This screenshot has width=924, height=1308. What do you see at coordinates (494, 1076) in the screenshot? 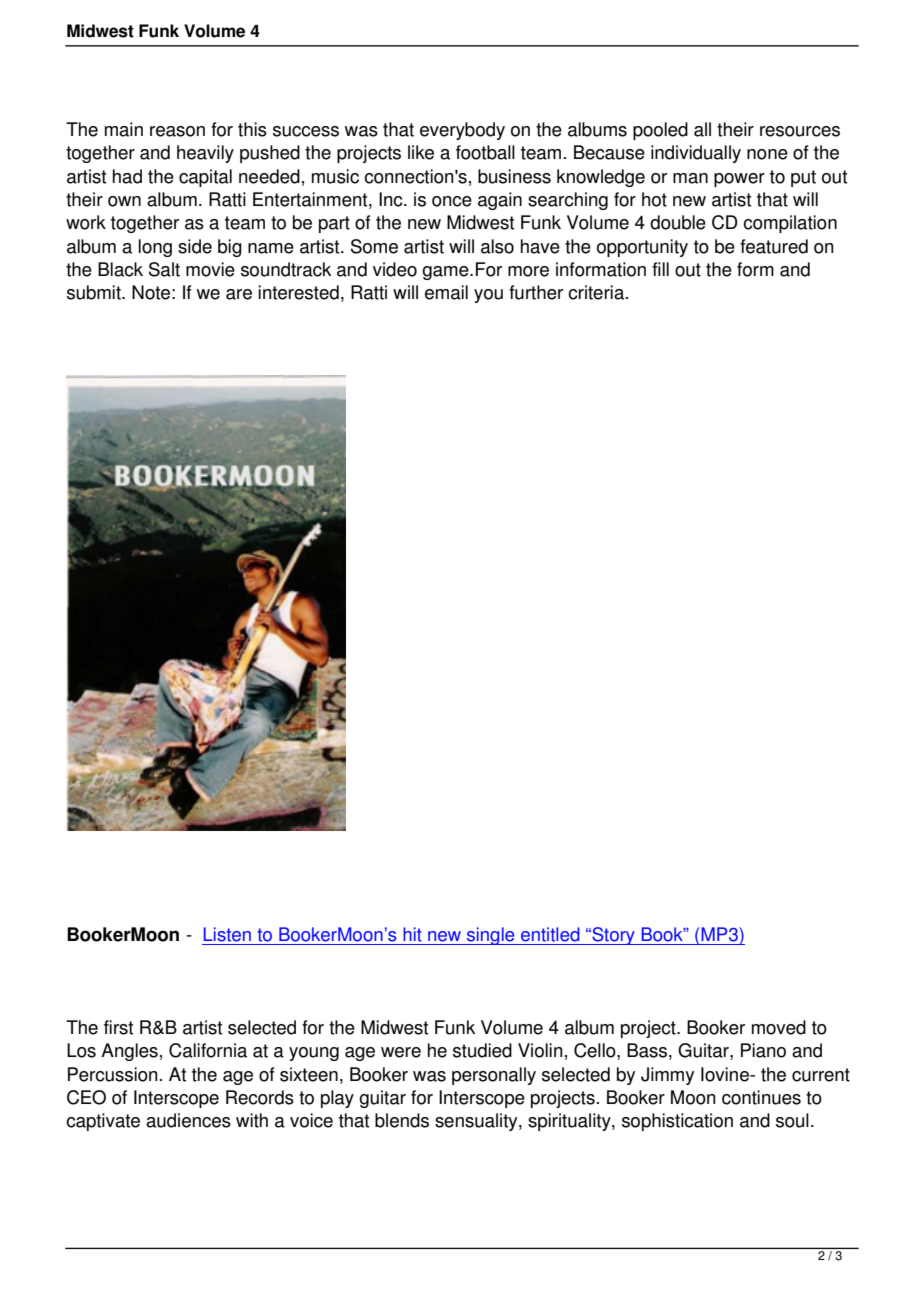
I see `personally` at bounding box center [494, 1076].
